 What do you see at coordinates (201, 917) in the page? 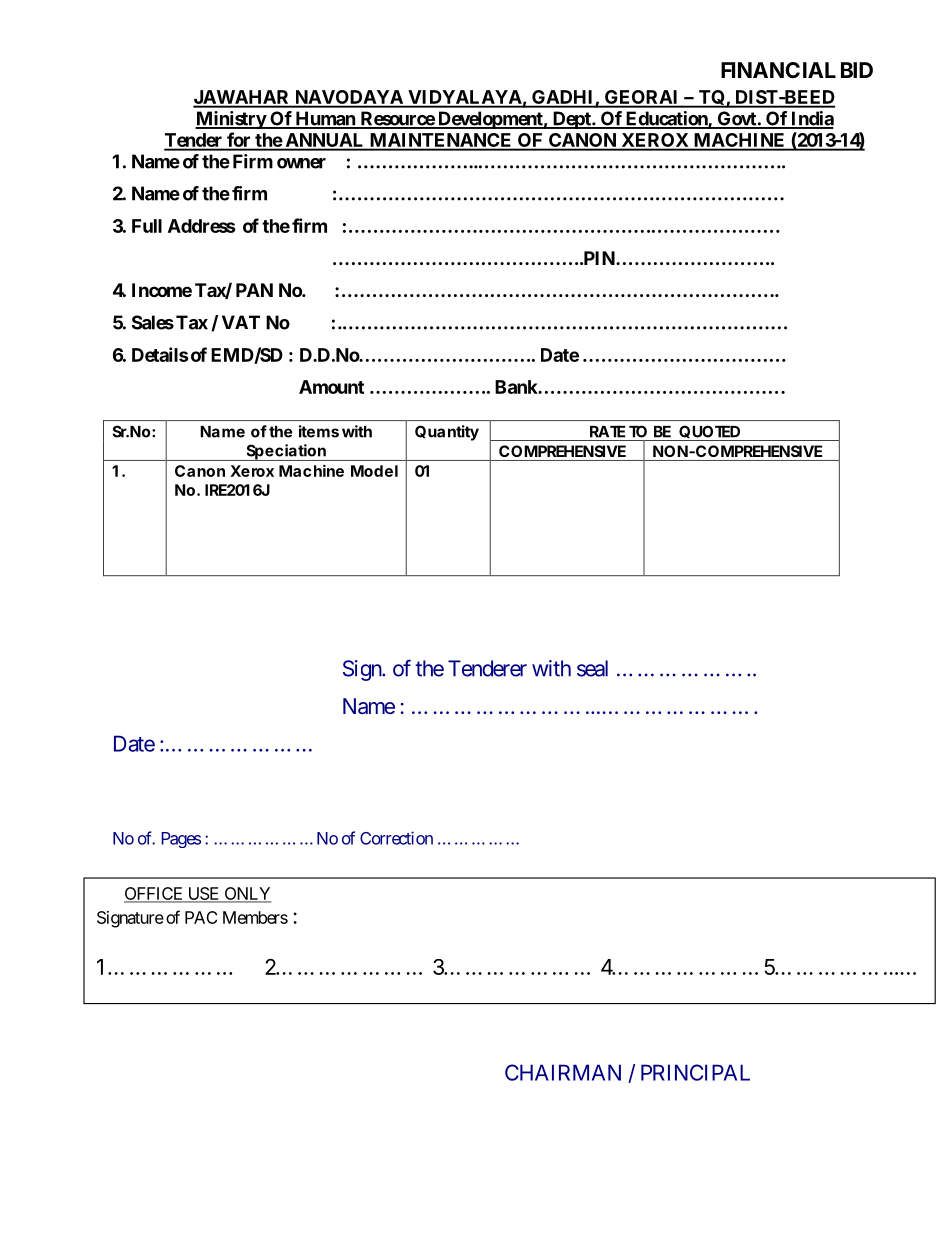
I see `PAC` at bounding box center [201, 917].
